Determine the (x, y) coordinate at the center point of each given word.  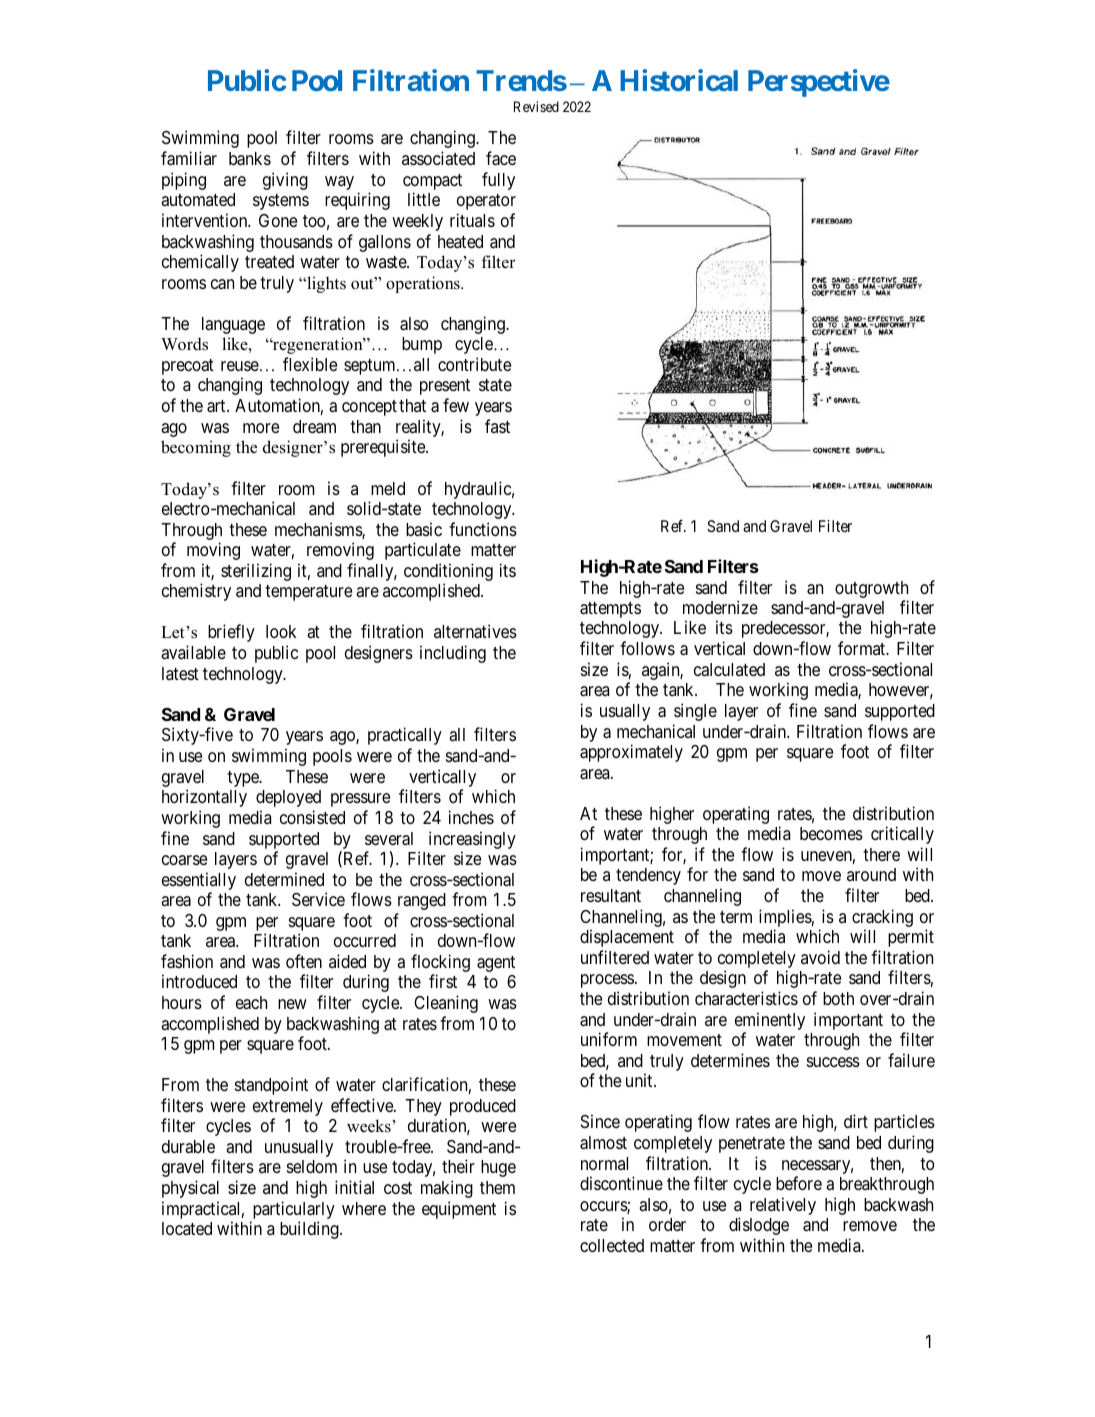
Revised (536, 106)
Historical (679, 80)
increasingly (472, 840)
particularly (294, 1210)
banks (250, 159)
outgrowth (871, 589)
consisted (312, 817)
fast (497, 426)
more (261, 428)
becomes (831, 833)
